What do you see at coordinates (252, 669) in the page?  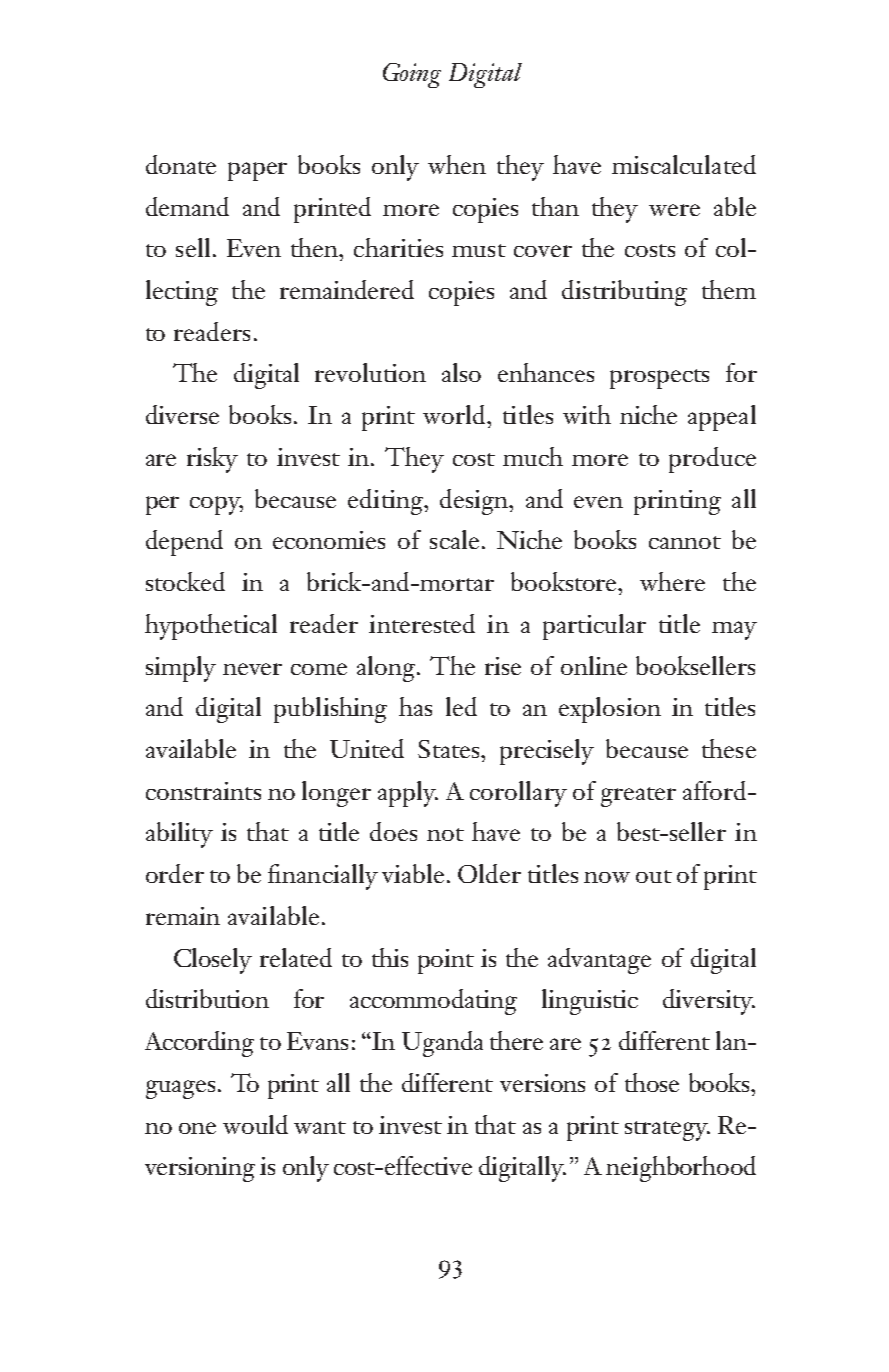 I see `never` at bounding box center [252, 669].
